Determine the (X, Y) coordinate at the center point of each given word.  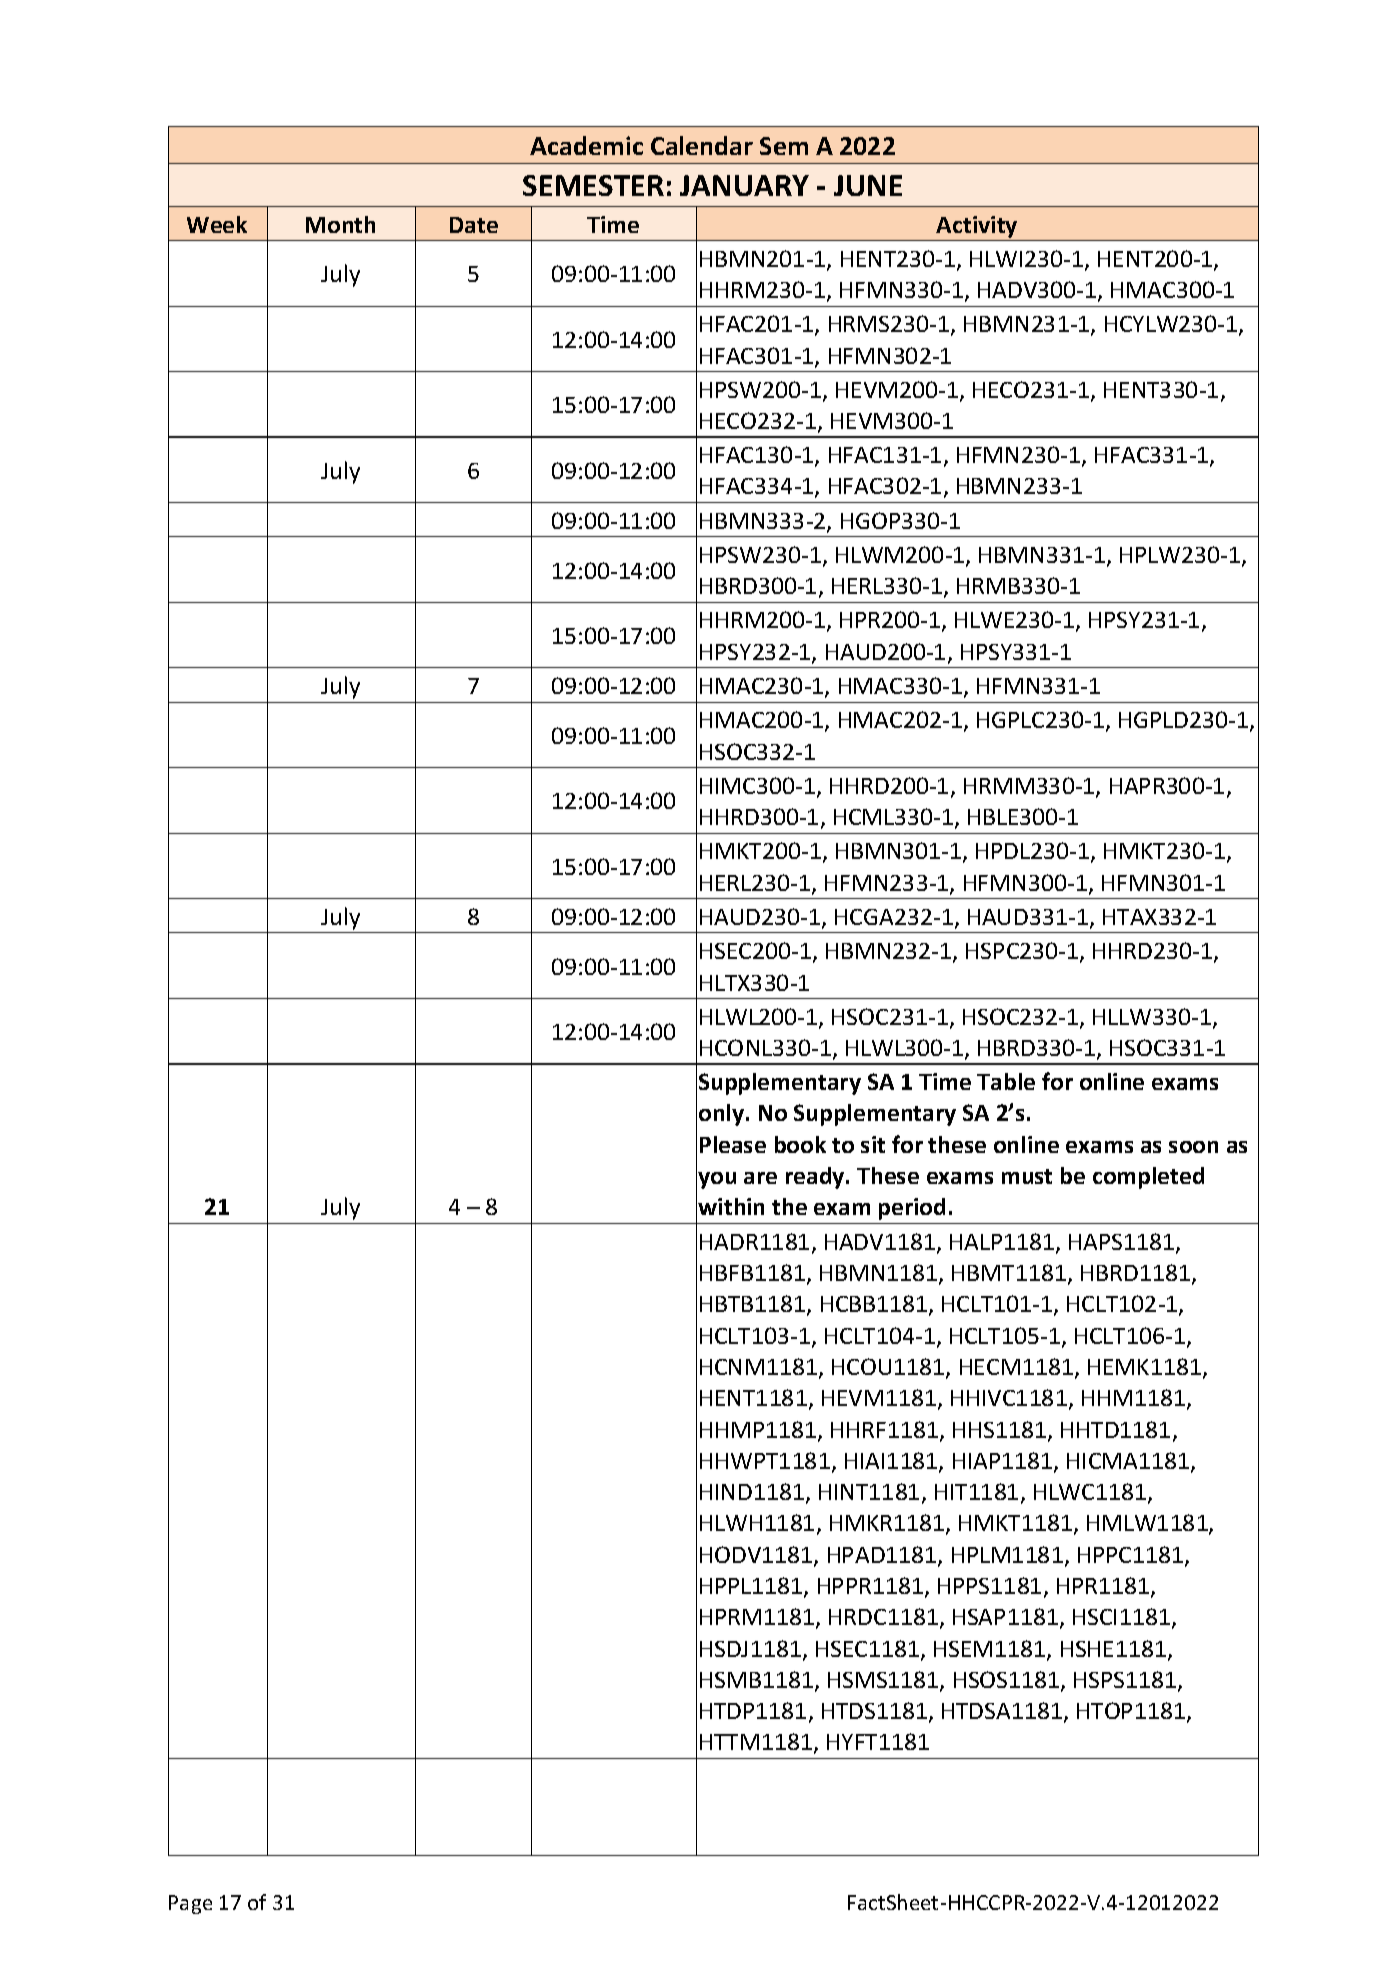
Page (190, 1904)
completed (1148, 1178)
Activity (976, 227)
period (912, 1209)
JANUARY (744, 185)
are (760, 1178)
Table (1006, 1081)
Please (733, 1144)
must (1027, 1176)
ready (816, 1178)
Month (340, 224)
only (723, 1115)
